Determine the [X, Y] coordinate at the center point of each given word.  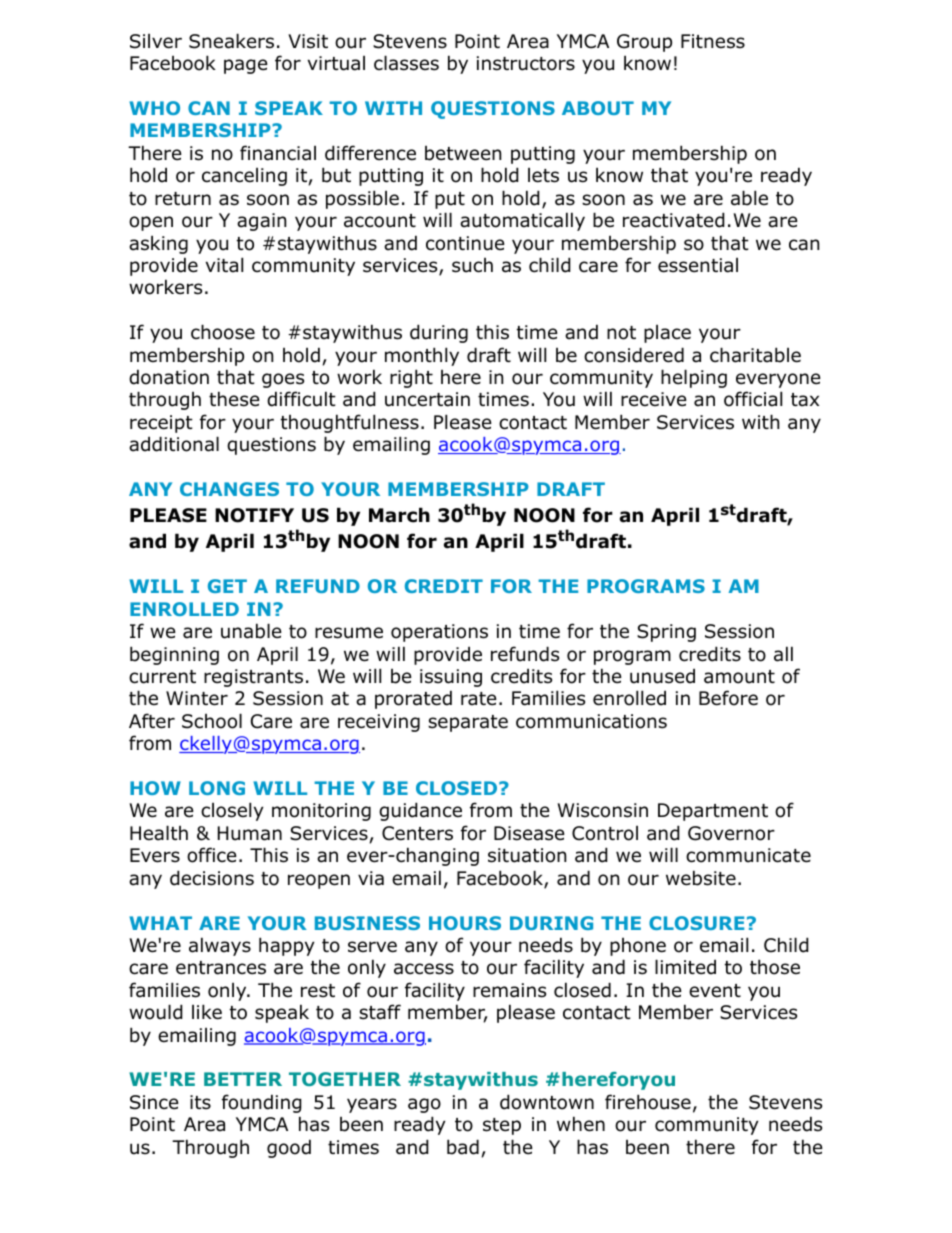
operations [439, 633]
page [246, 66]
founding [262, 1103]
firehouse [648, 1102]
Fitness [713, 41]
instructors [526, 63]
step [502, 1126]
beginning [174, 655]
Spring [666, 633]
